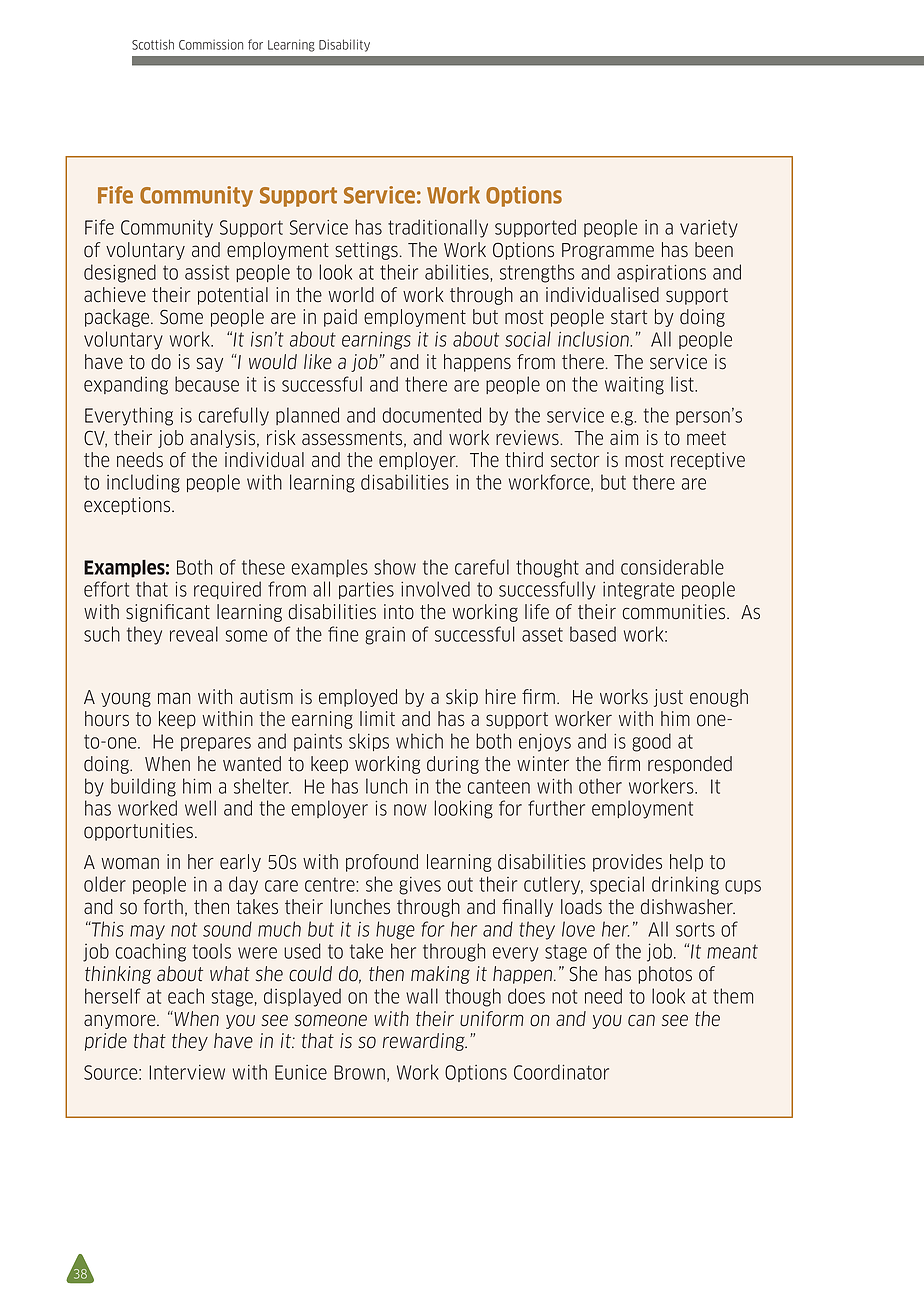  I want to click on Interview, so click(187, 1072).
